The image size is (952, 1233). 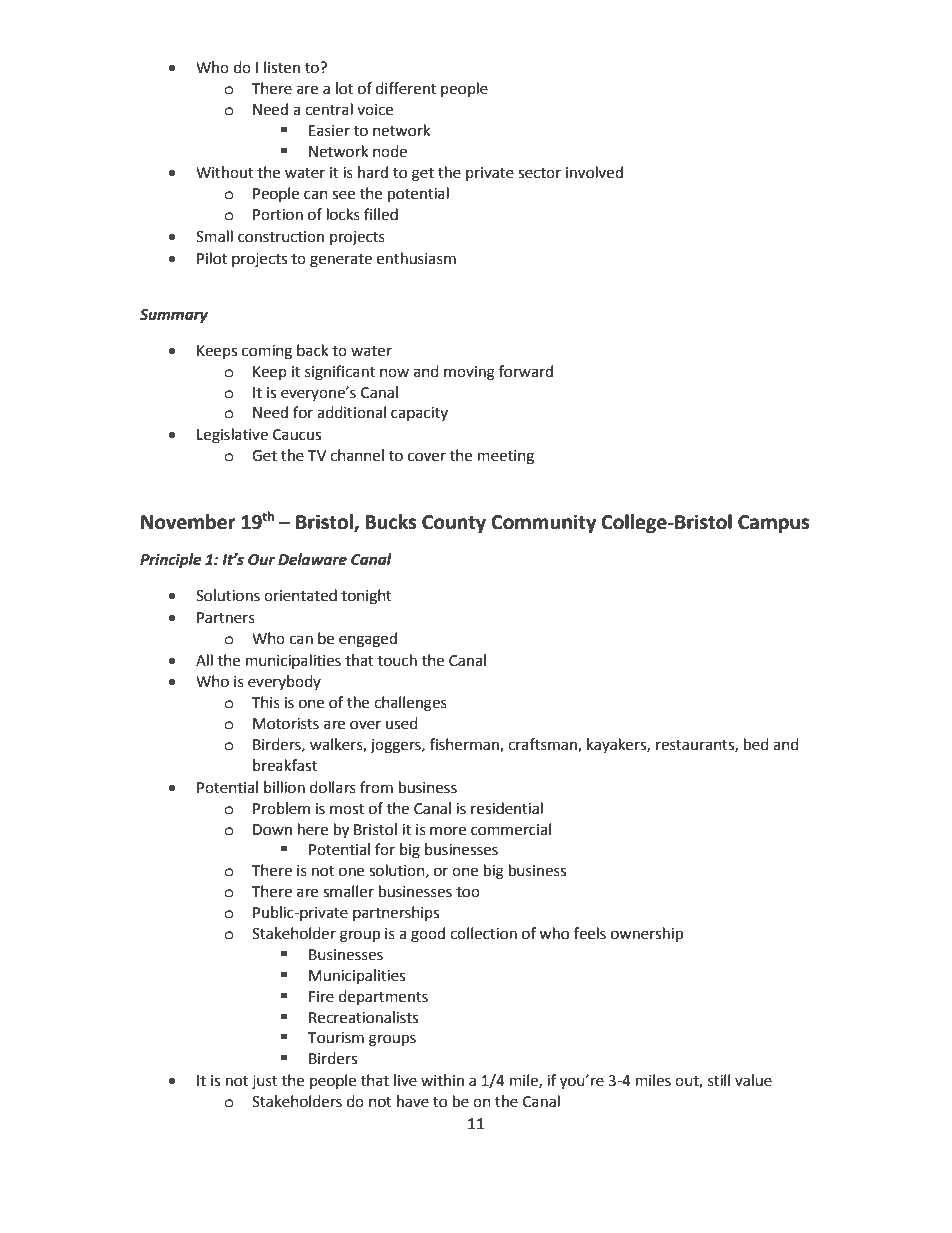 I want to click on just, so click(x=265, y=1082).
